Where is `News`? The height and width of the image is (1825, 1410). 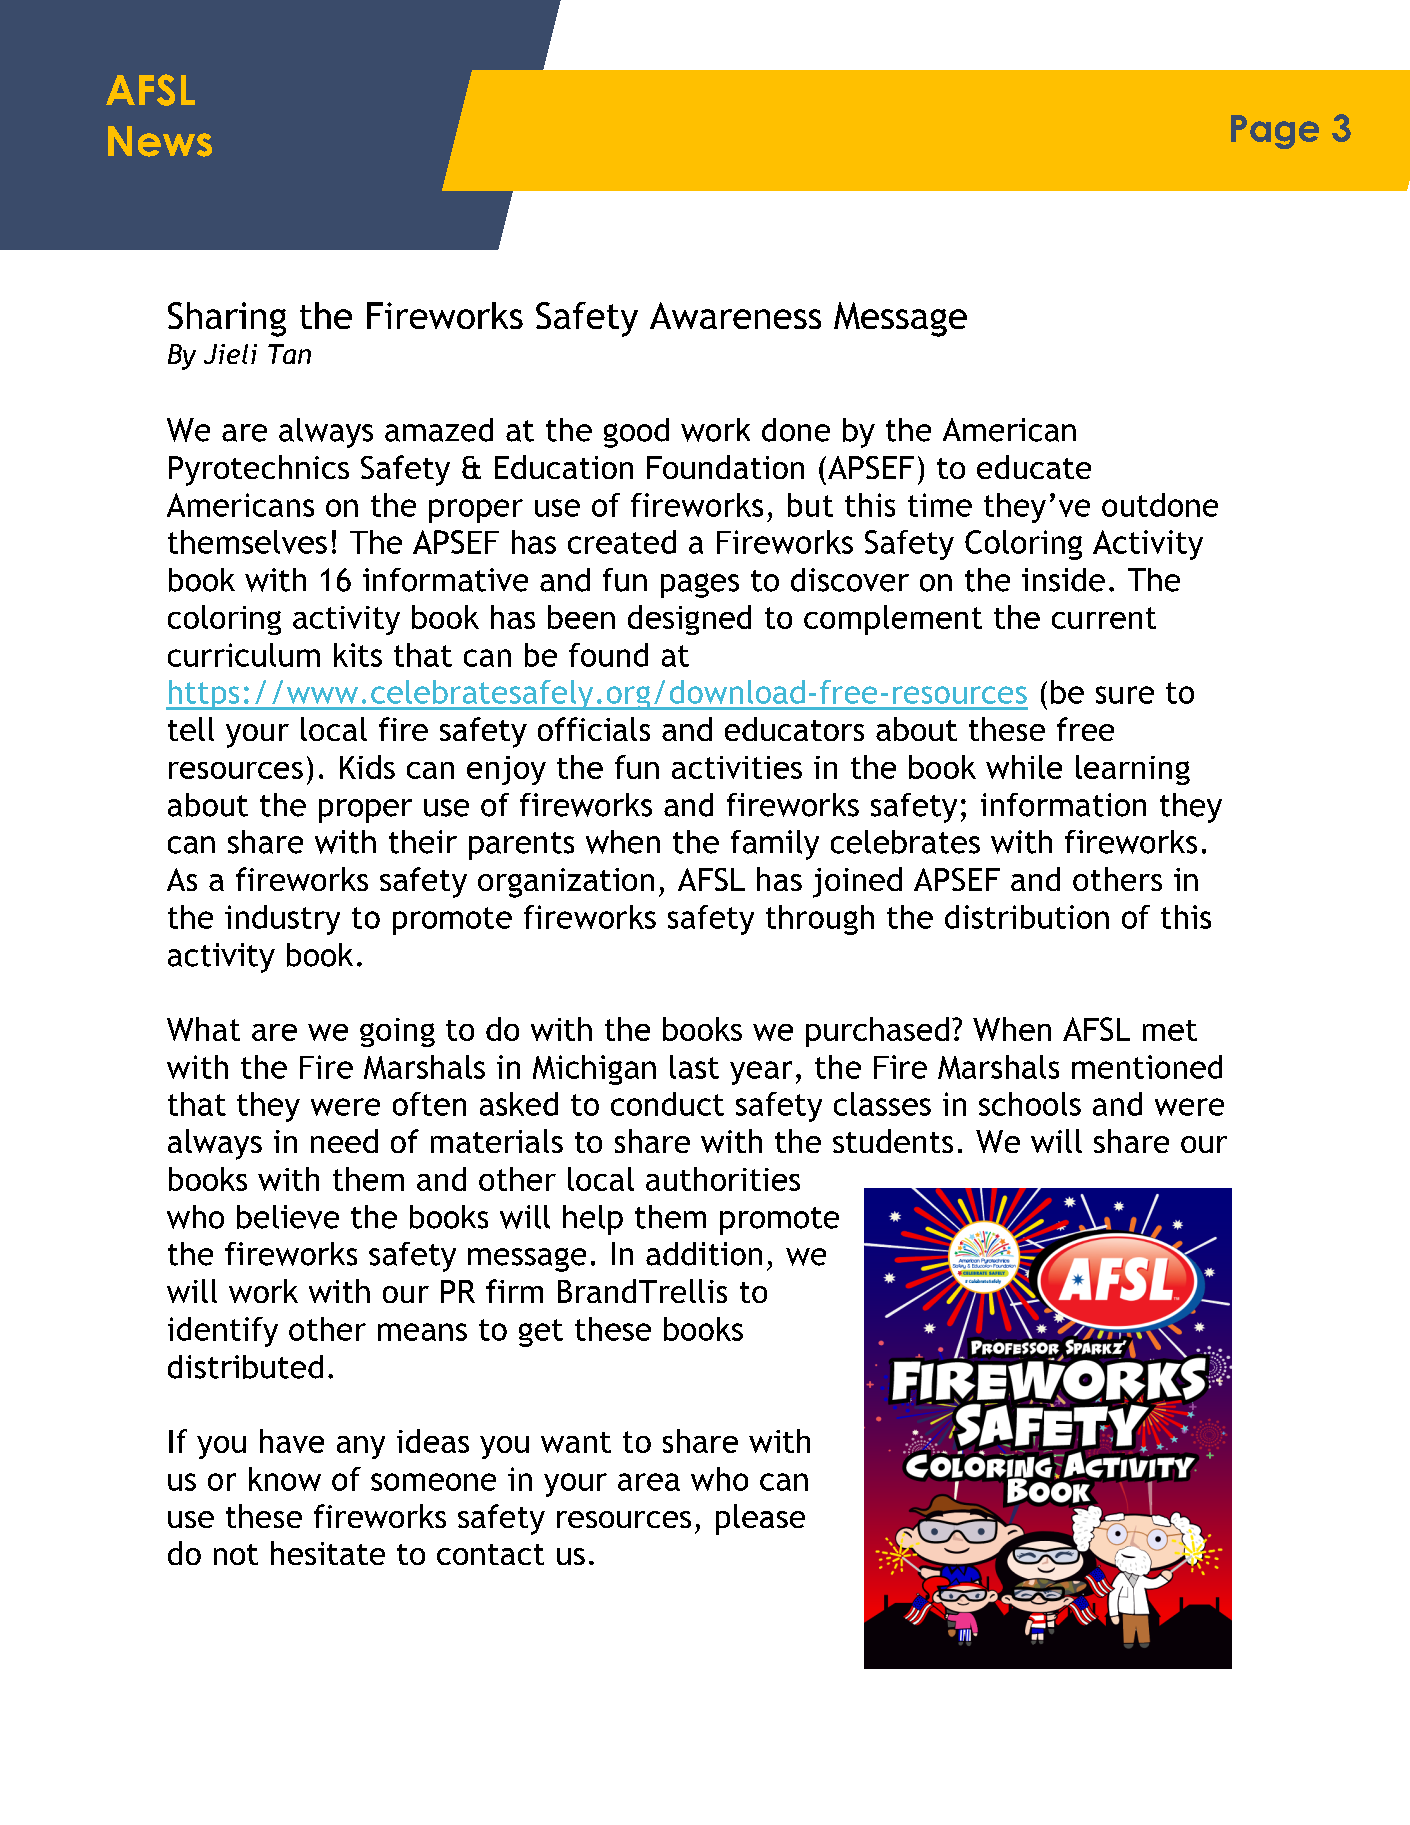
News is located at coordinates (160, 141).
